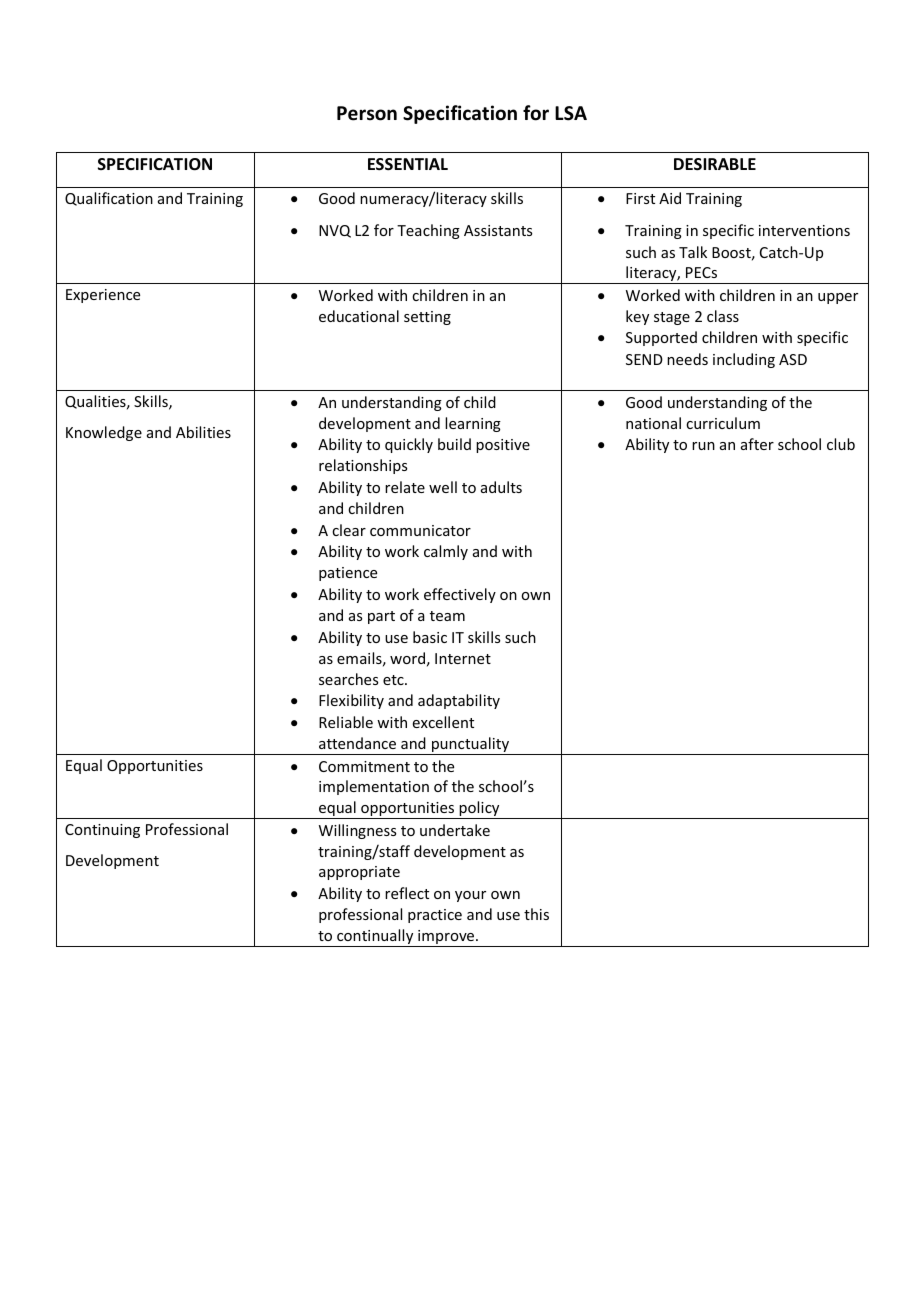  I want to click on excellent, so click(443, 722).
